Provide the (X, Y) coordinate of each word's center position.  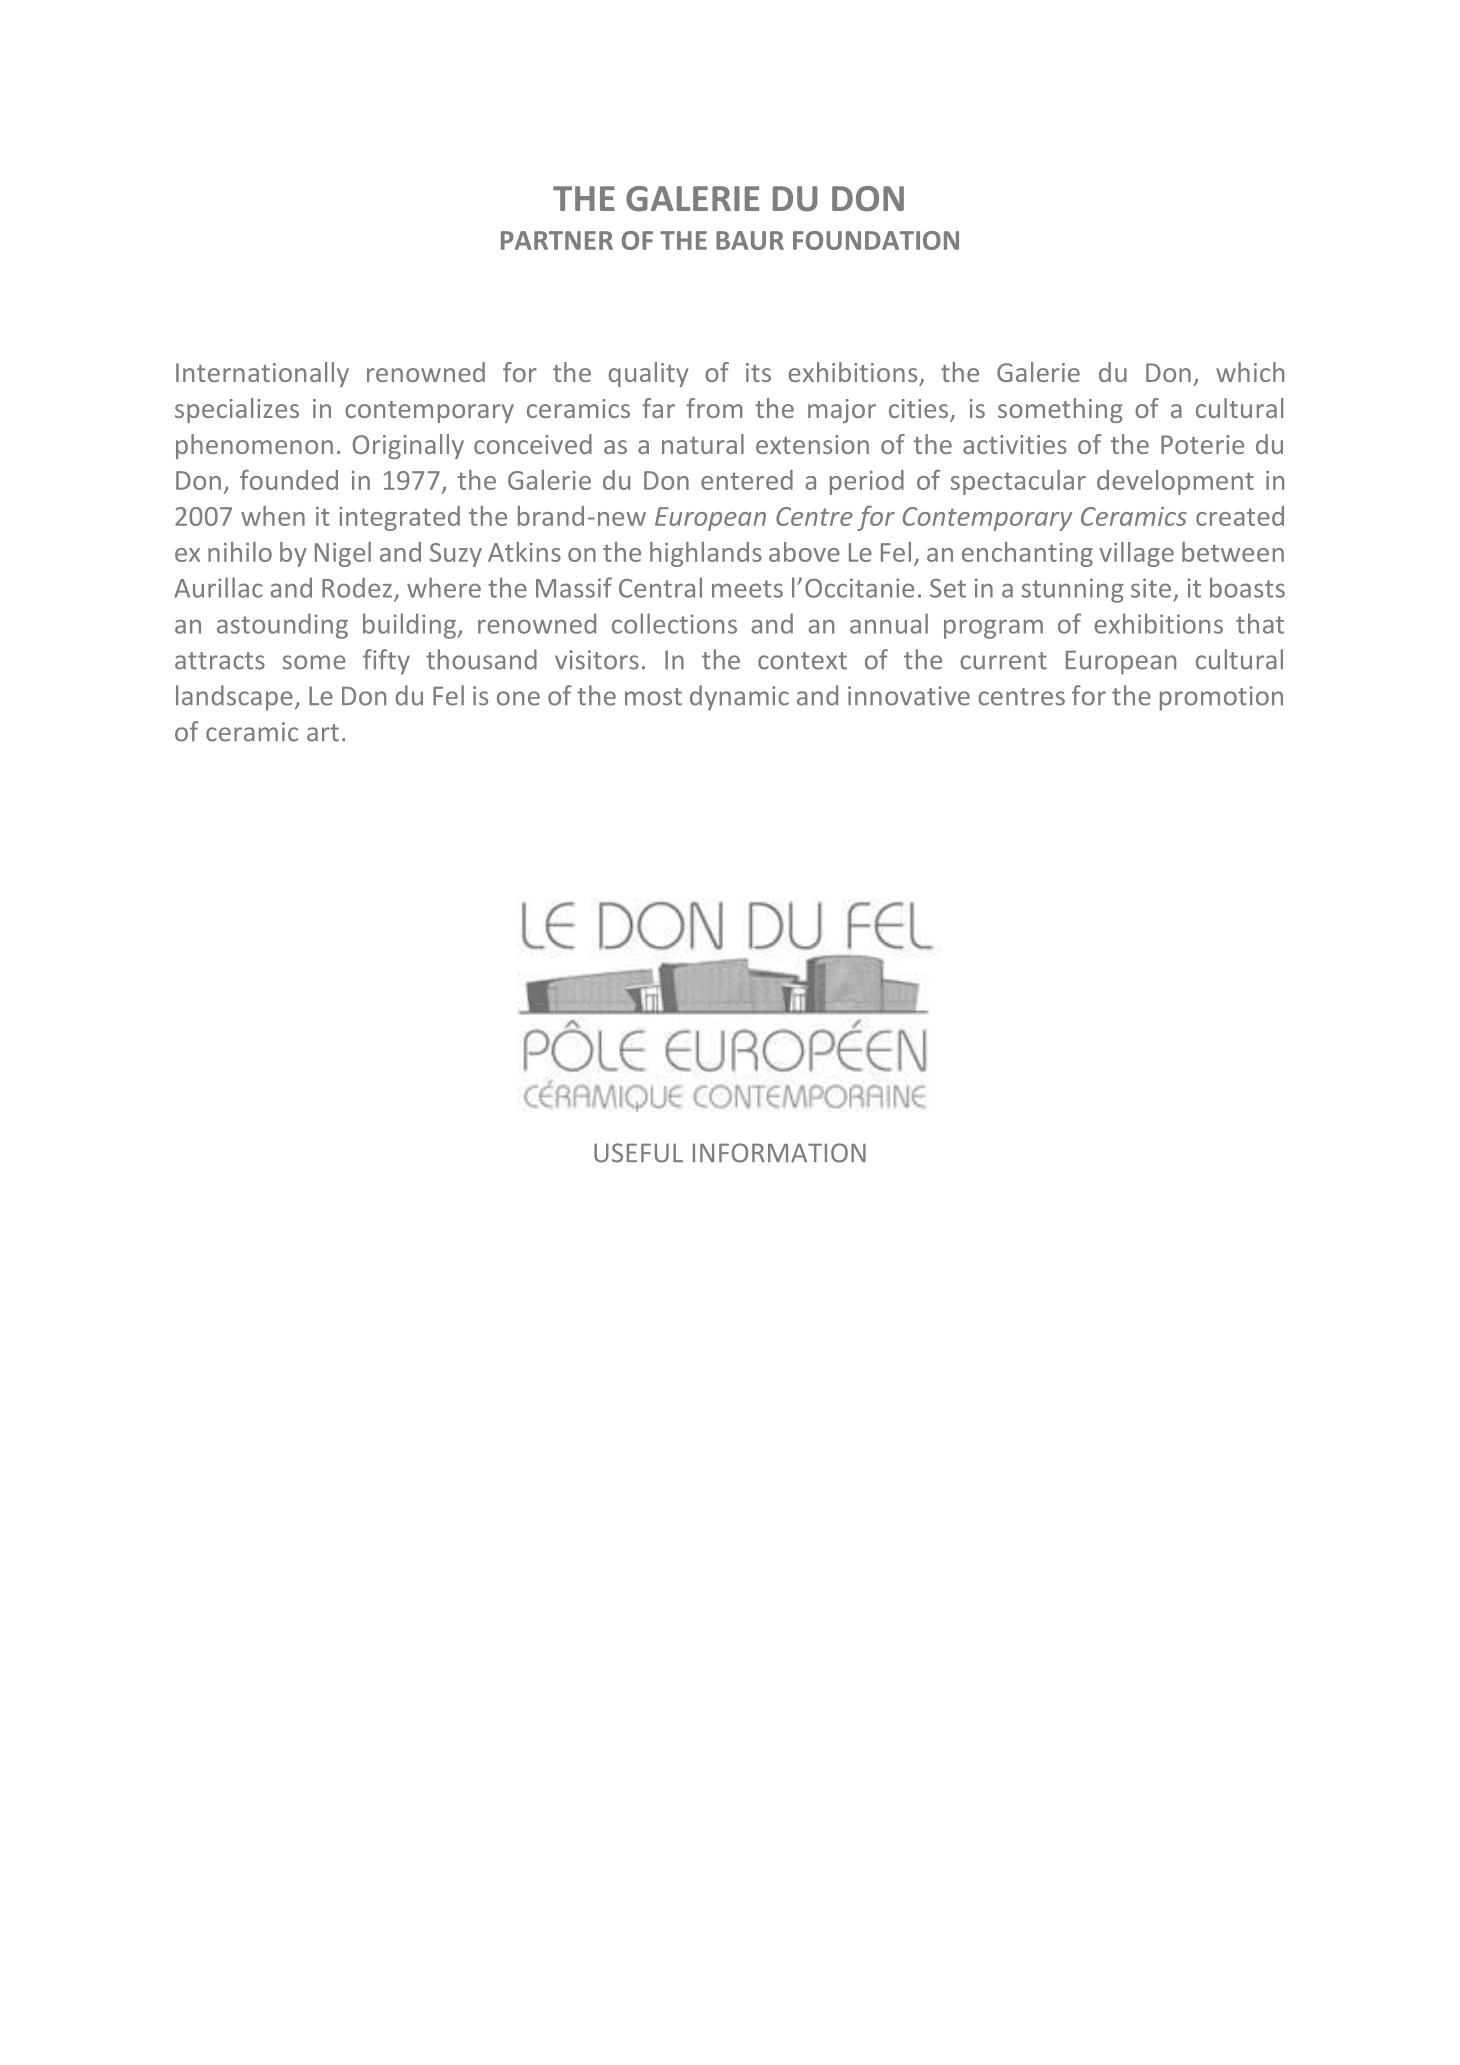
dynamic (739, 698)
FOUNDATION (876, 240)
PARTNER (557, 240)
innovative (909, 696)
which (1250, 372)
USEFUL (638, 1153)
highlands (706, 554)
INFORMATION (779, 1153)
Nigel (343, 554)
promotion (1221, 698)
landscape (234, 698)
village (1136, 554)
